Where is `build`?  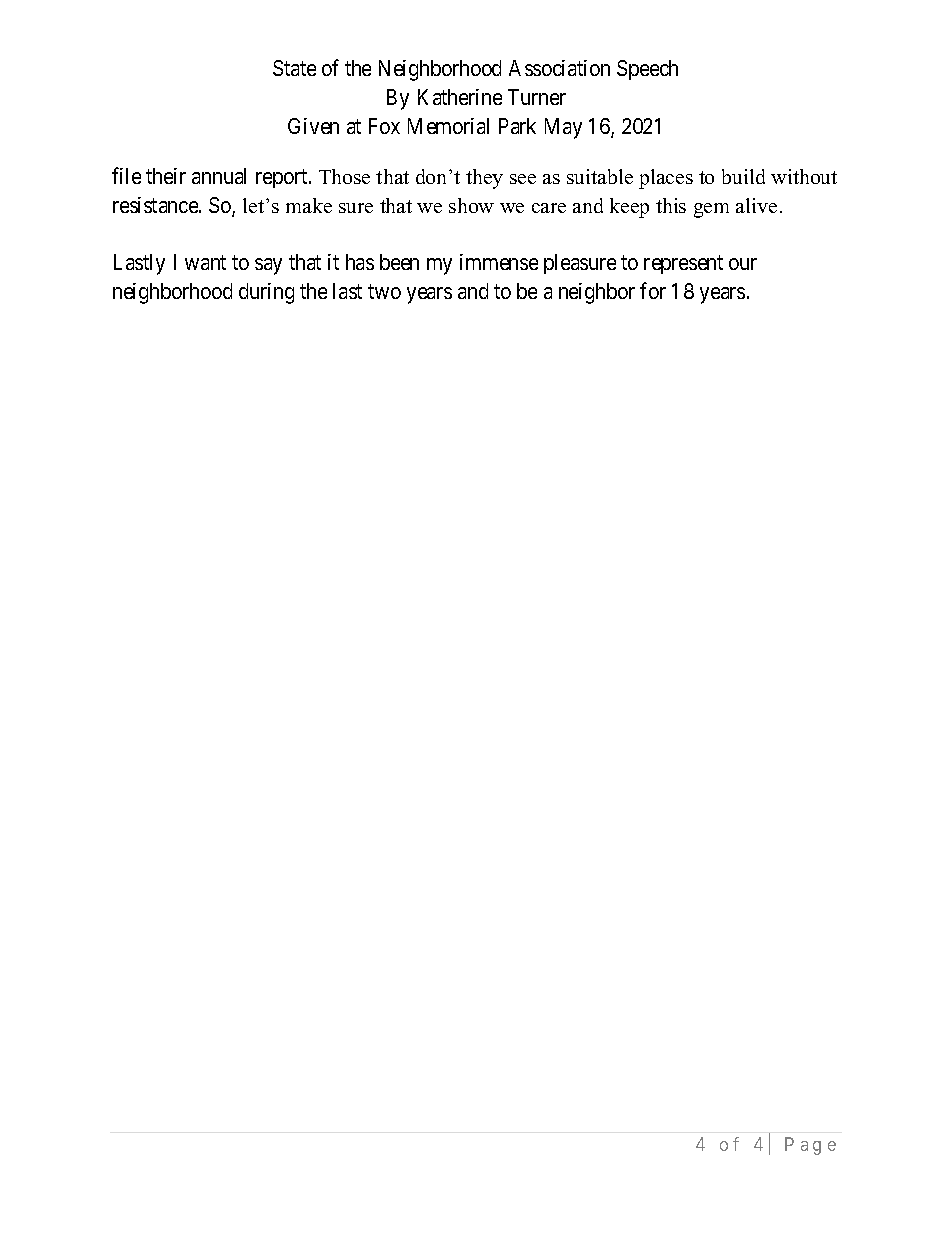
build is located at coordinates (743, 176).
